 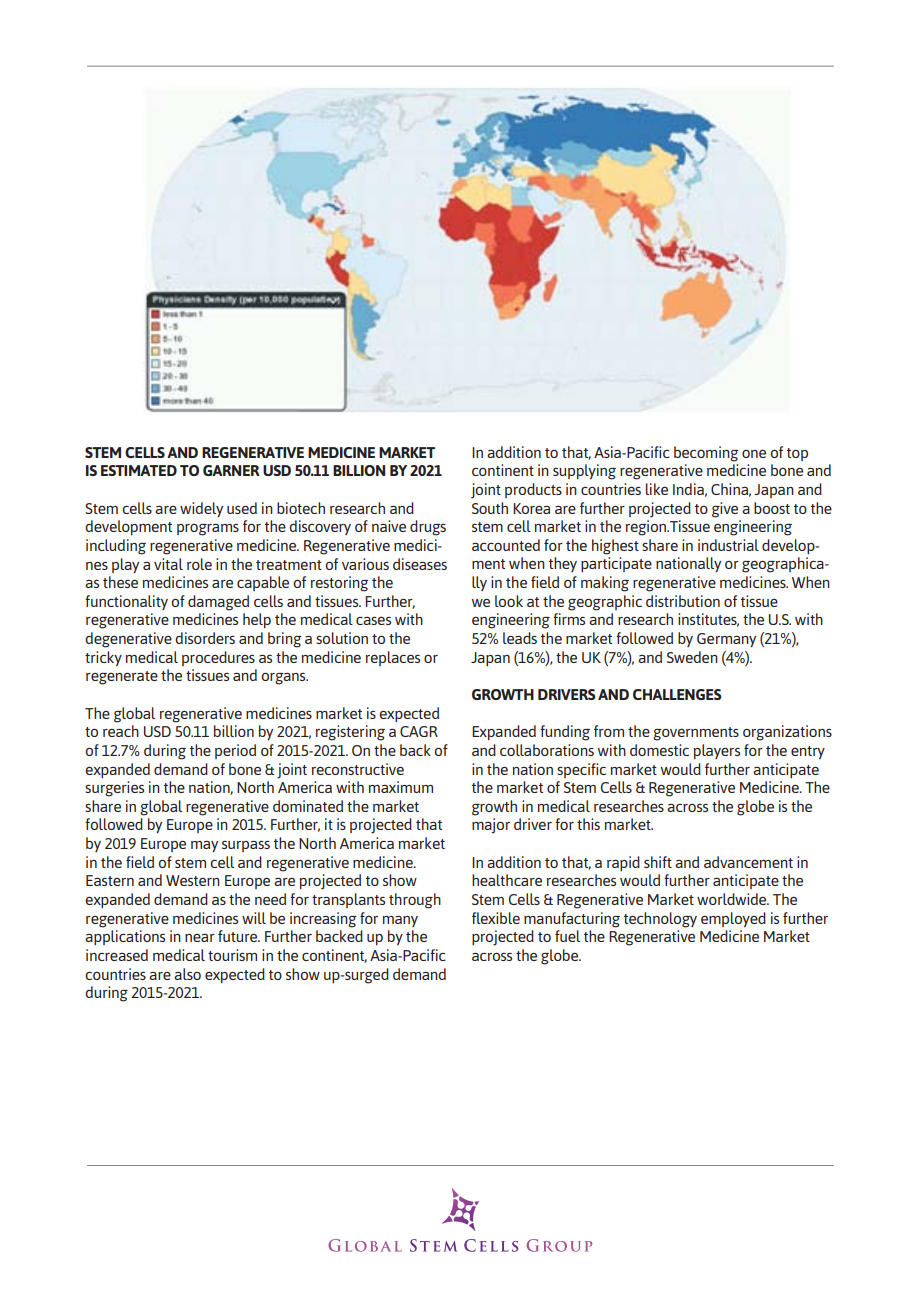 What do you see at coordinates (400, 787) in the screenshot?
I see `maximum` at bounding box center [400, 787].
